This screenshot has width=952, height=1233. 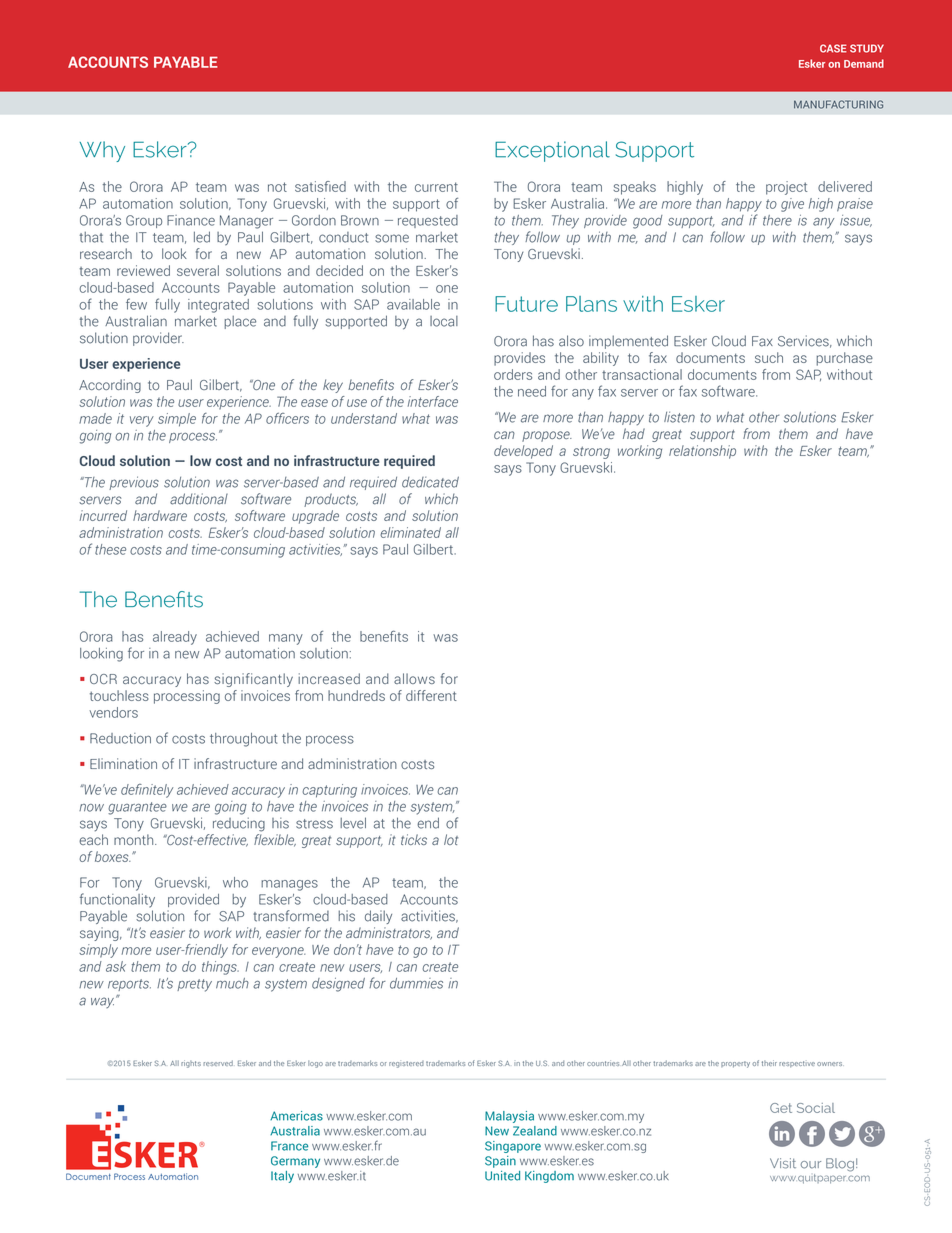 I want to click on relationship, so click(x=702, y=452).
